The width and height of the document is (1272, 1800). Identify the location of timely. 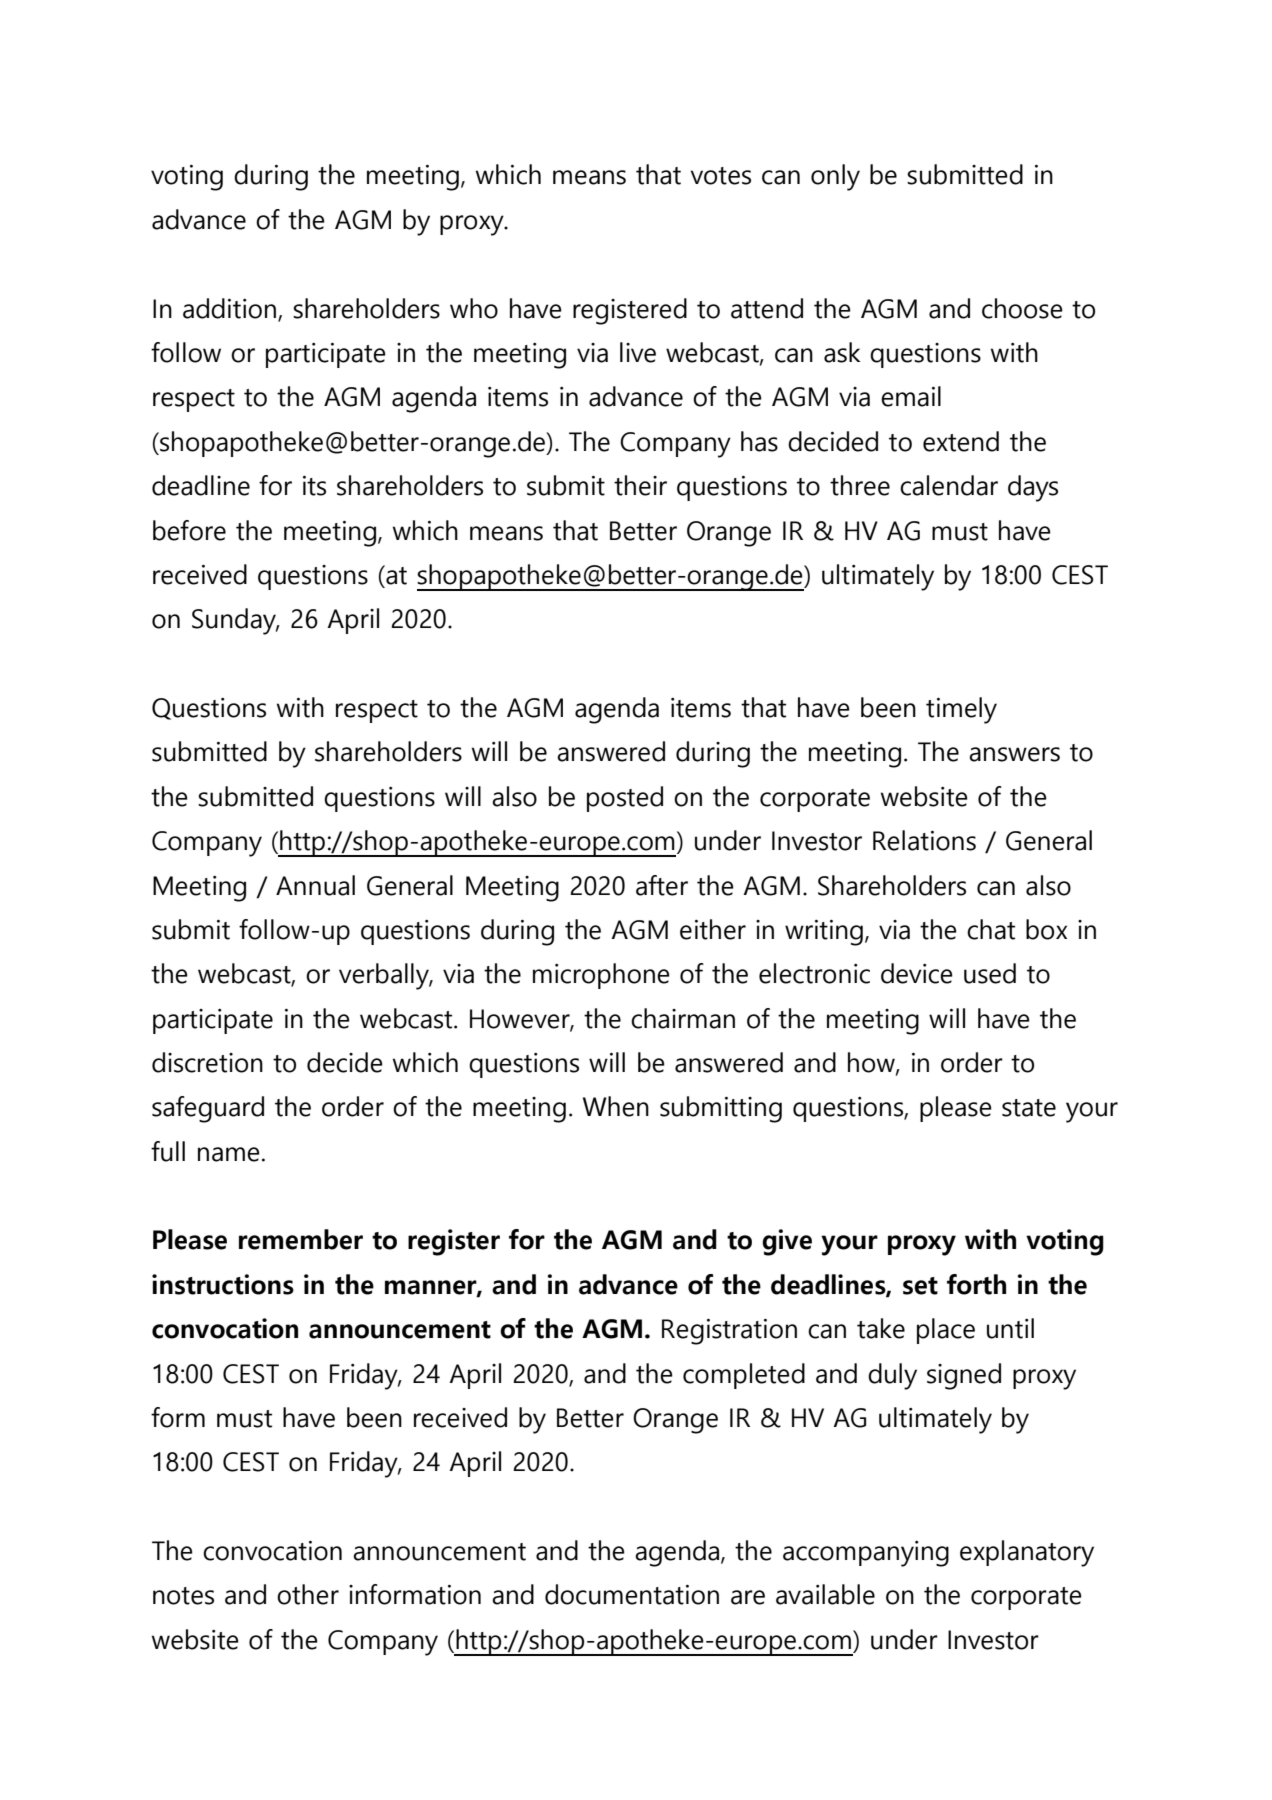
(961, 710).
